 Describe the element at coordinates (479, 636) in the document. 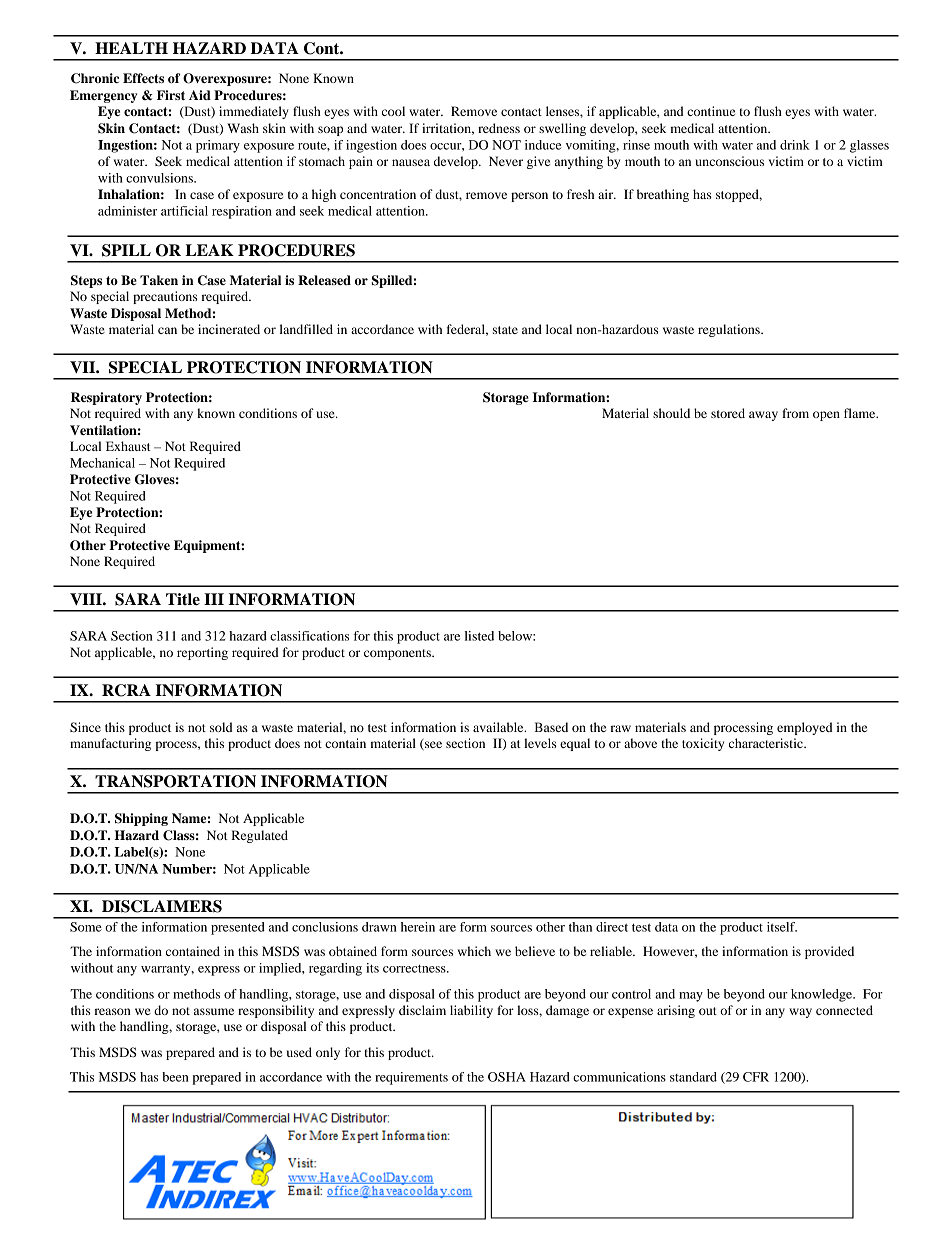

I see `listed` at that location.
